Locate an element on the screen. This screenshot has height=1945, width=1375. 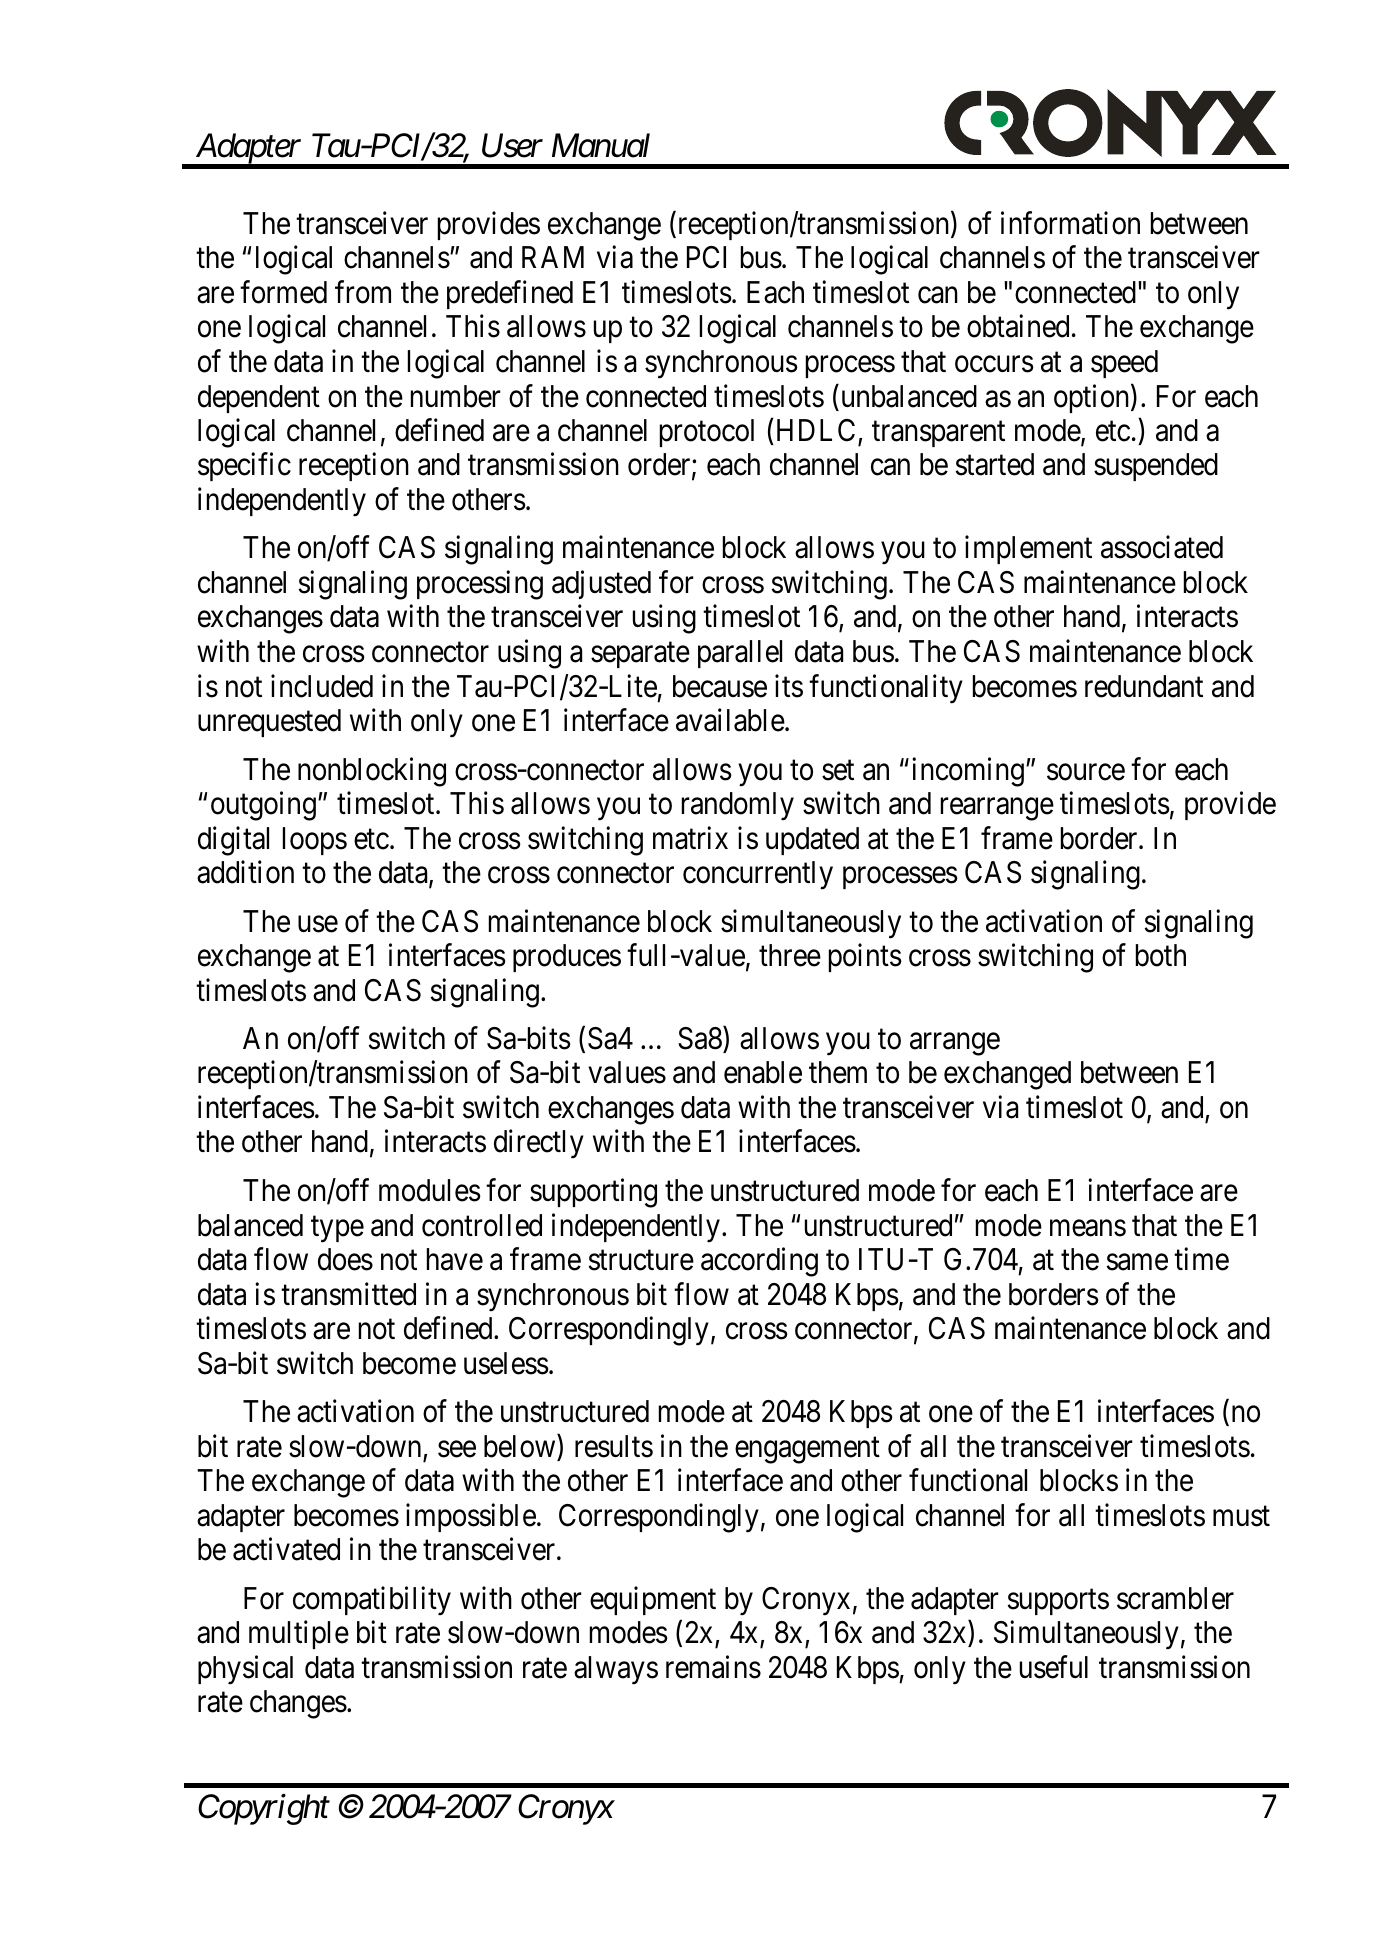
available is located at coordinates (730, 720).
